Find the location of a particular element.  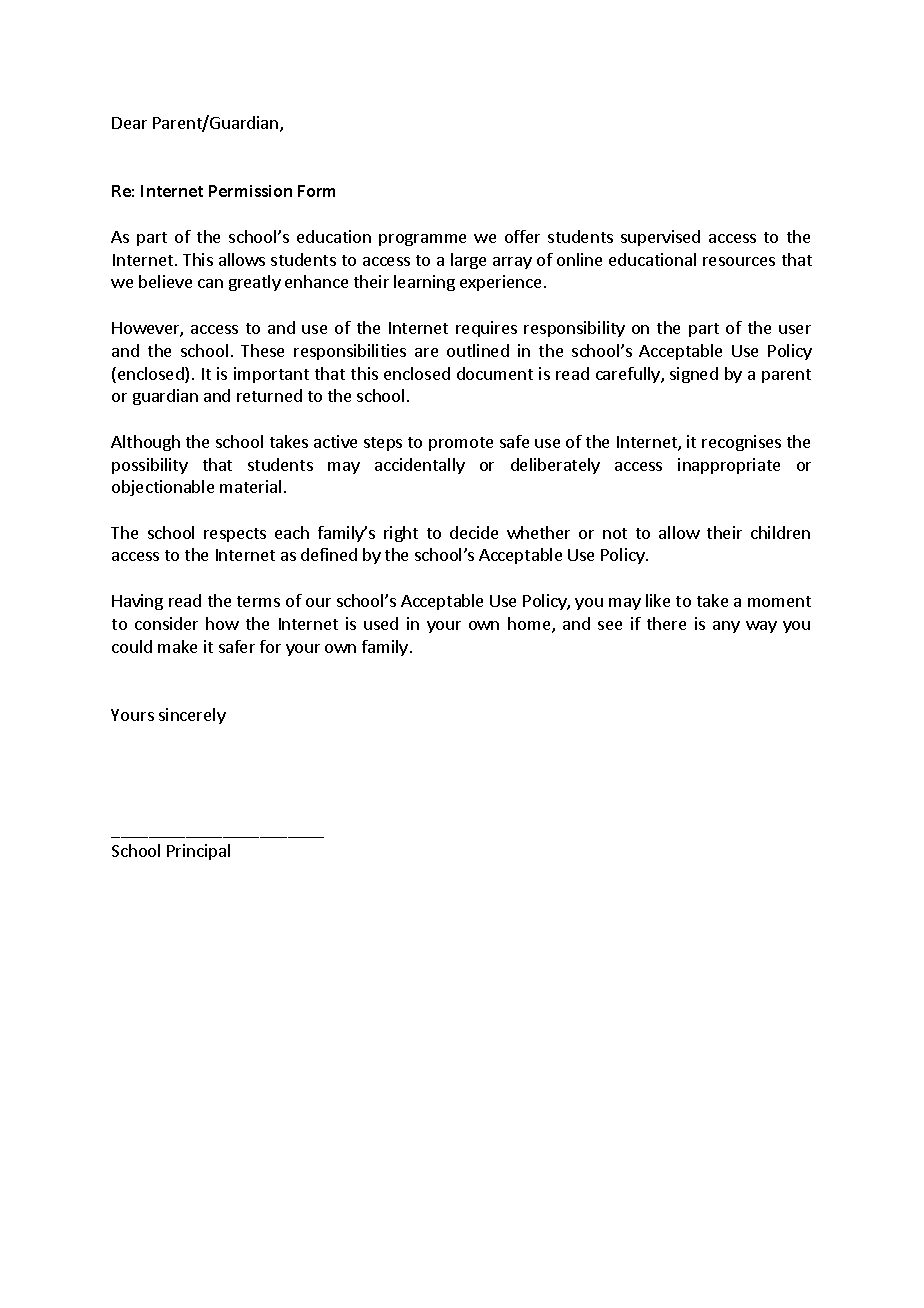

Form is located at coordinates (316, 191).
